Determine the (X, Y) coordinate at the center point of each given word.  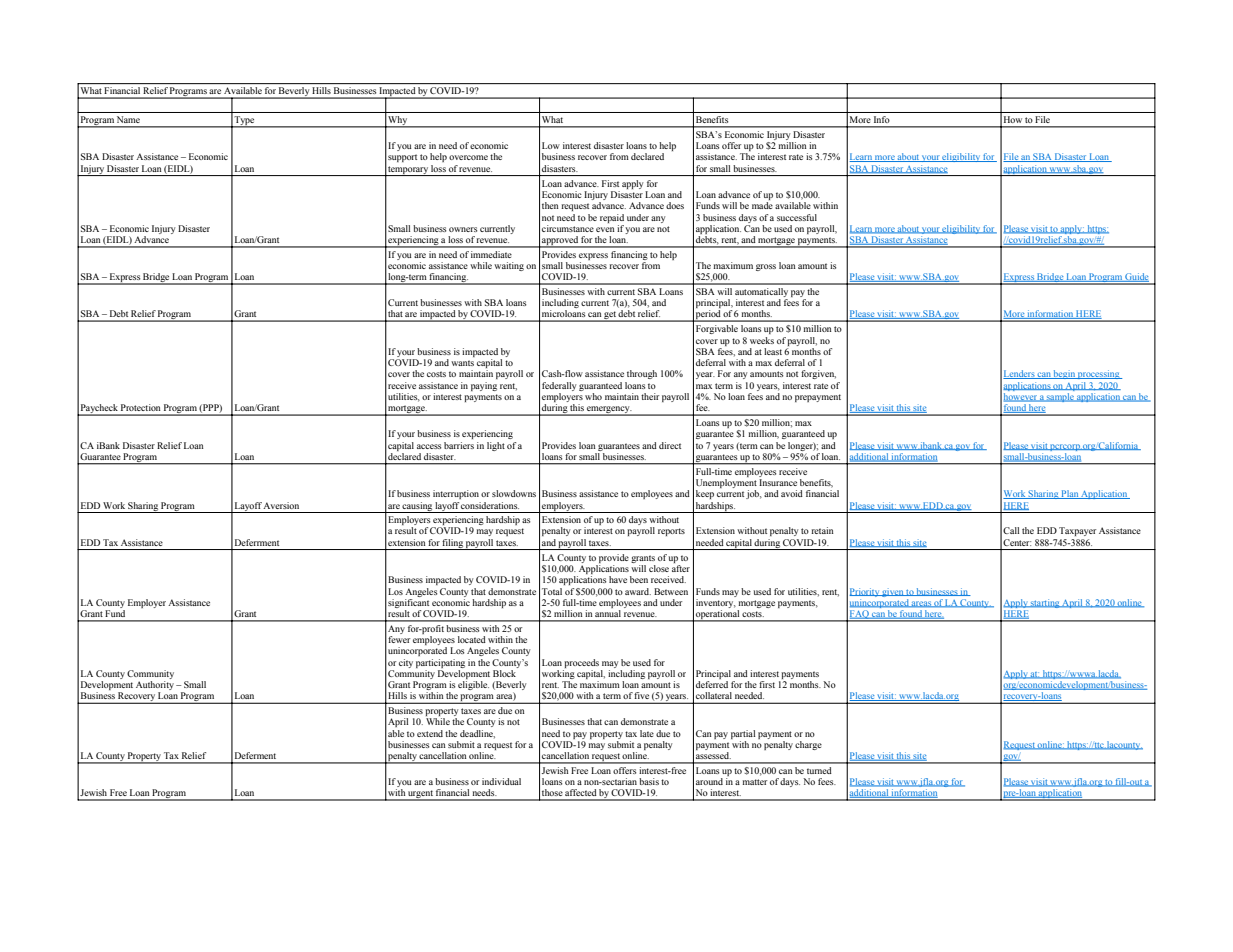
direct (670, 445)
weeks (762, 340)
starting (1045, 603)
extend (430, 733)
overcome (468, 157)
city (406, 663)
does (675, 205)
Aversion (281, 505)
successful (797, 217)
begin (1064, 374)
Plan (1070, 494)
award (638, 591)
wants (462, 363)
